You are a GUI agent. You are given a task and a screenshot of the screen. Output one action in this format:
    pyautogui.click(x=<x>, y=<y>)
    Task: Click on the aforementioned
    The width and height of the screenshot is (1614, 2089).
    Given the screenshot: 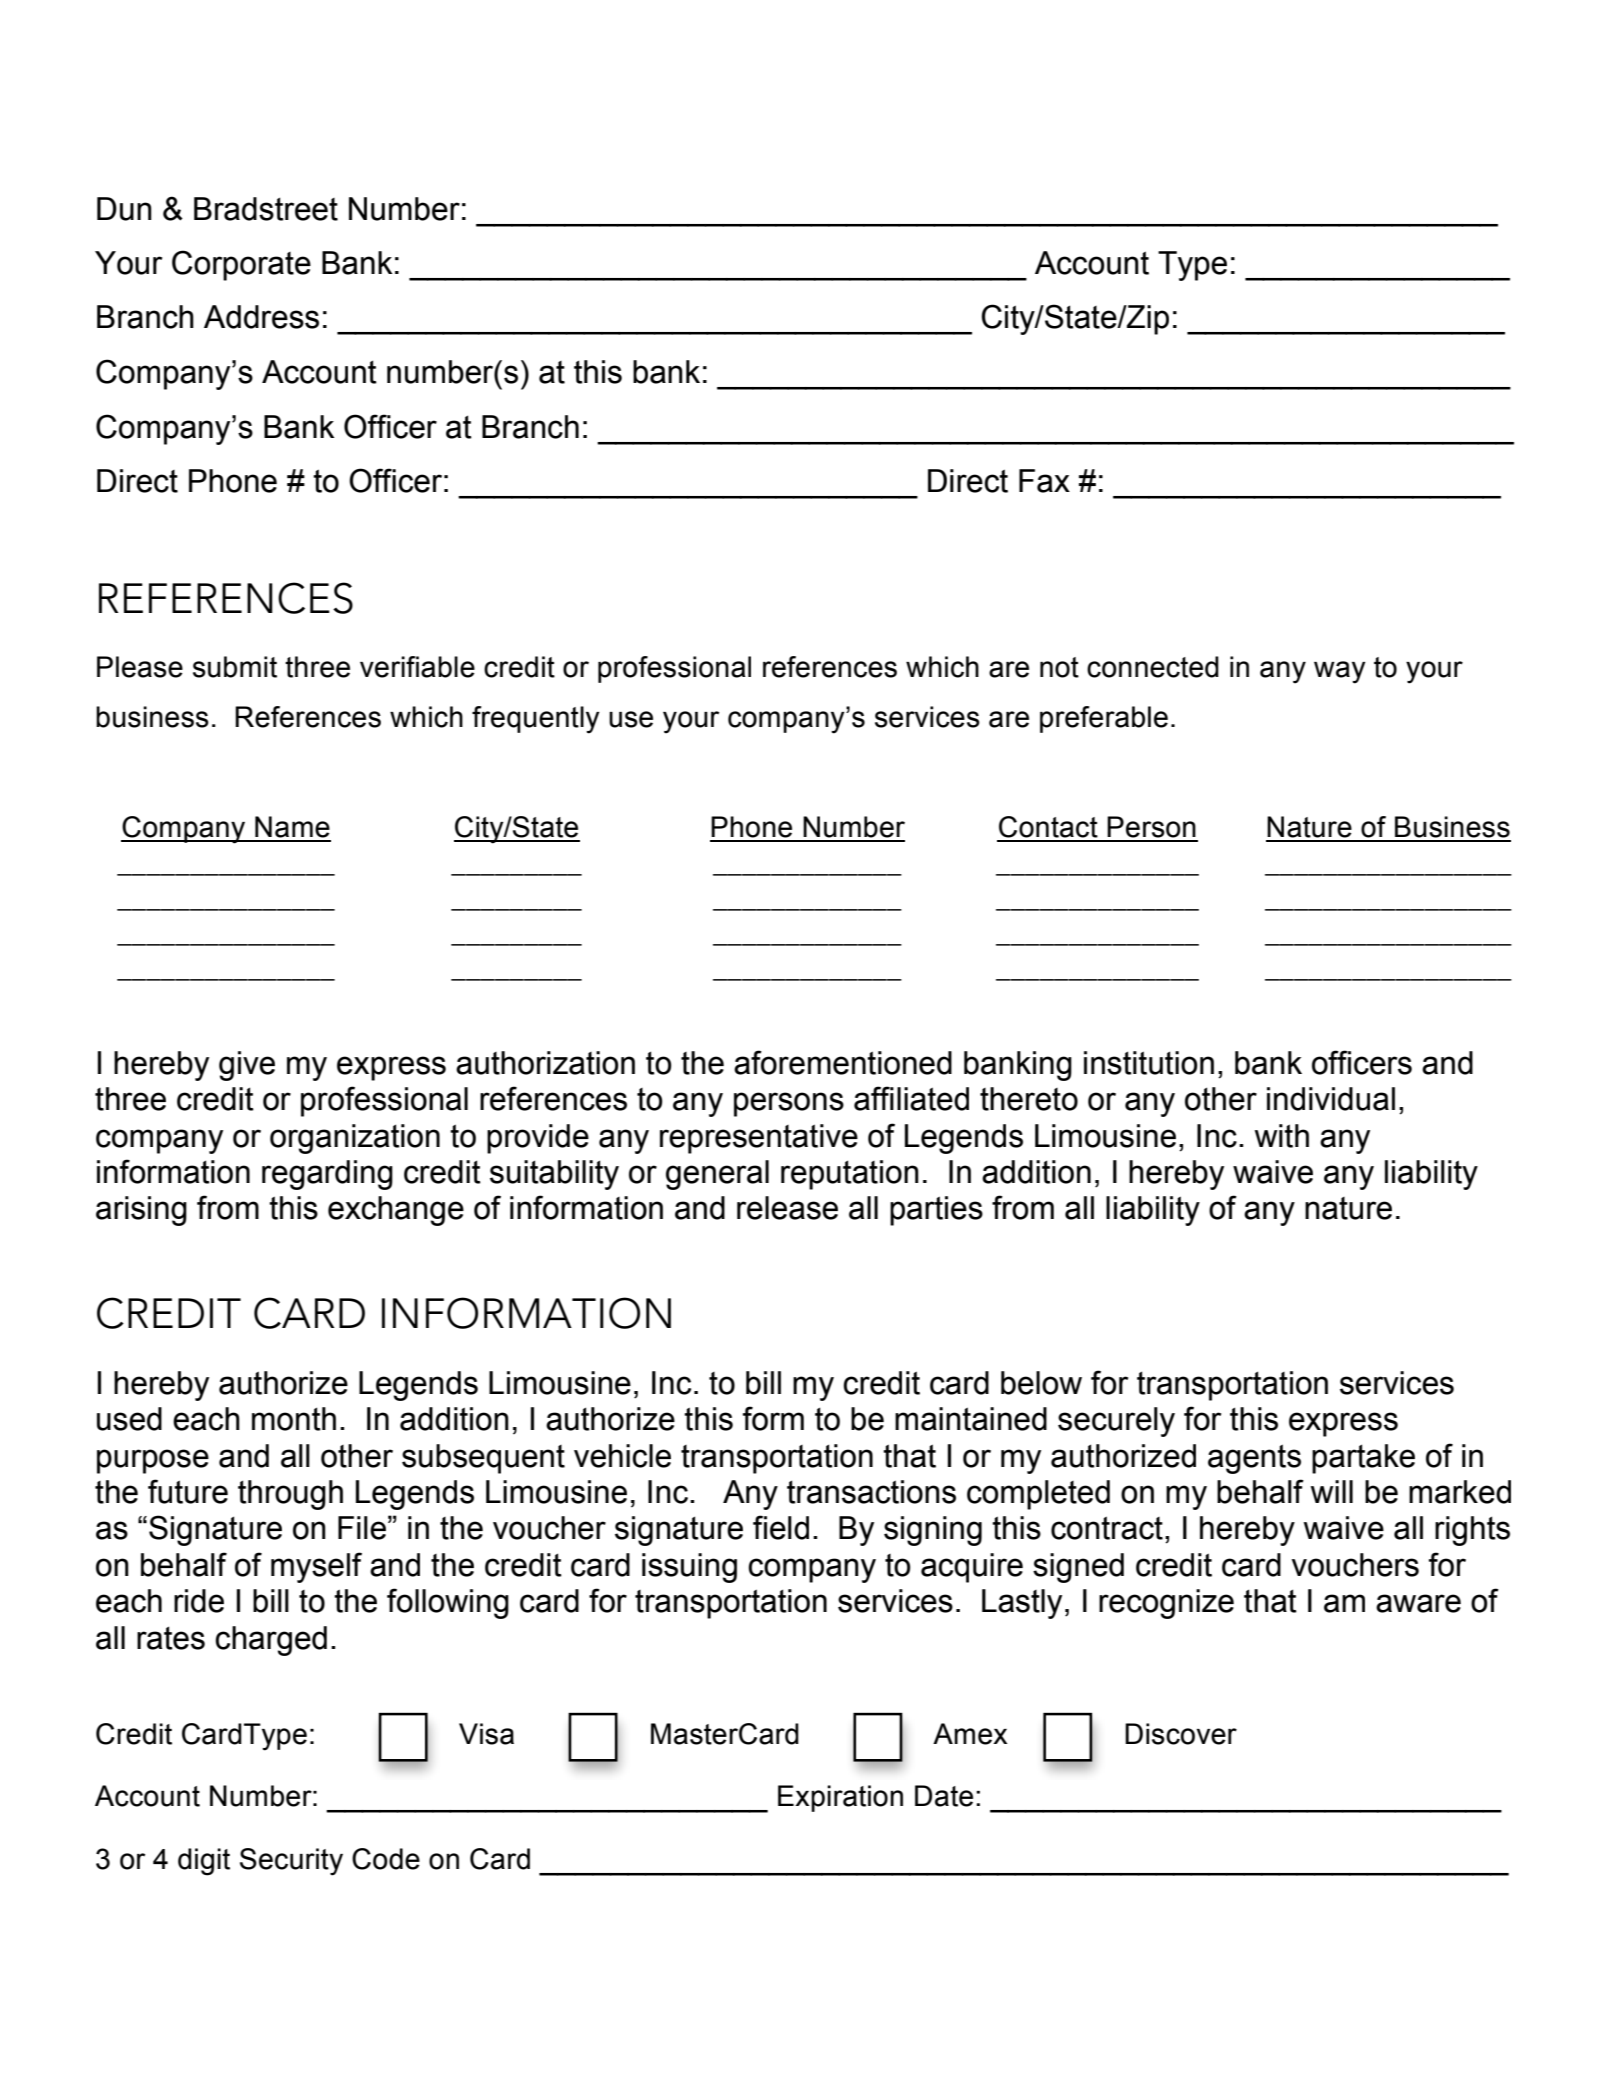 What is the action you would take?
    pyautogui.click(x=843, y=1062)
